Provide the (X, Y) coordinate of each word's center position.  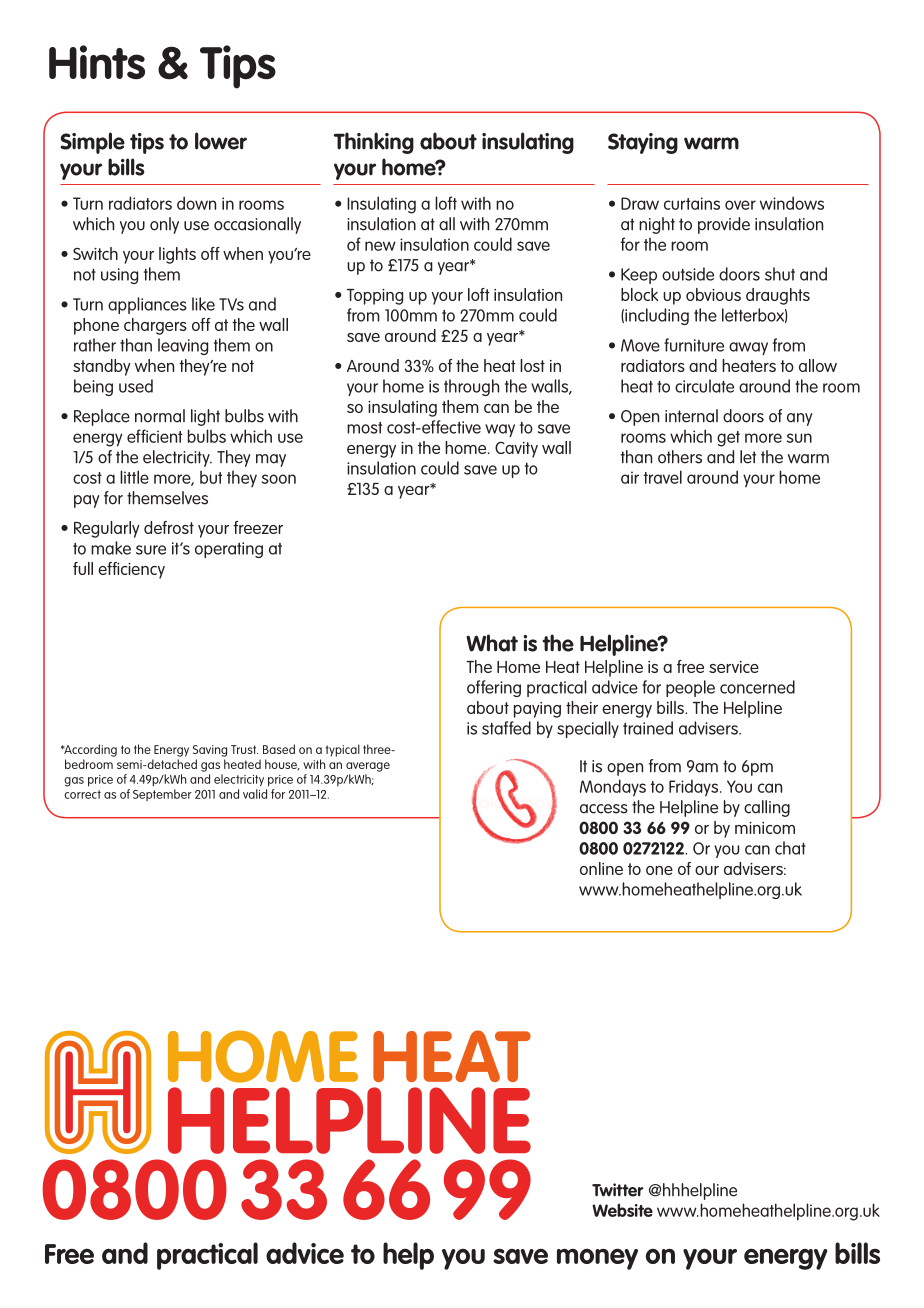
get (728, 439)
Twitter (617, 1190)
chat (790, 848)
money (597, 1259)
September (162, 795)
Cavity (516, 450)
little (134, 477)
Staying (643, 143)
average (368, 767)
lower (221, 141)
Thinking (374, 143)
